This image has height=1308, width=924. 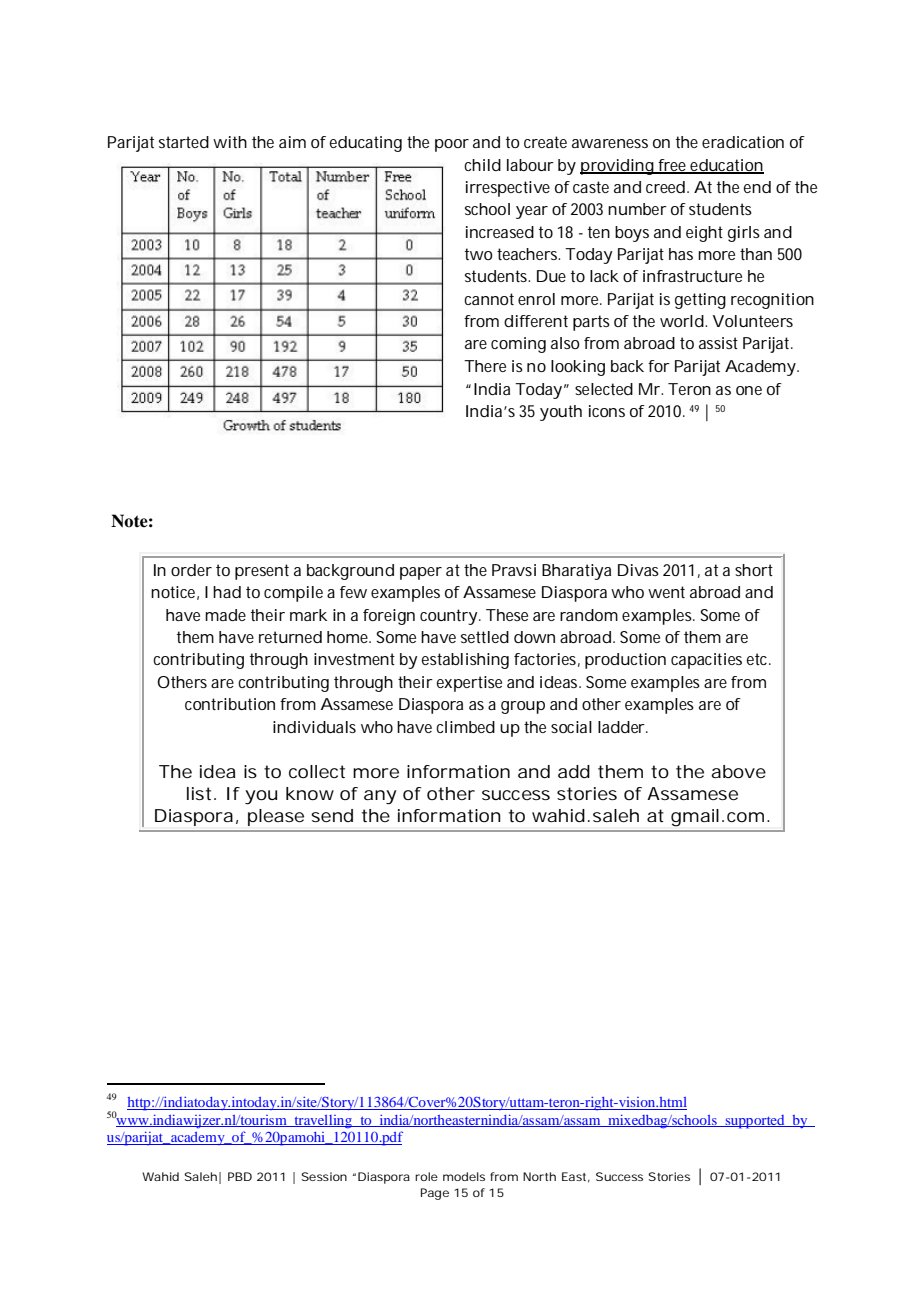 What do you see at coordinates (240, 1176) in the image?
I see `PBD` at bounding box center [240, 1176].
